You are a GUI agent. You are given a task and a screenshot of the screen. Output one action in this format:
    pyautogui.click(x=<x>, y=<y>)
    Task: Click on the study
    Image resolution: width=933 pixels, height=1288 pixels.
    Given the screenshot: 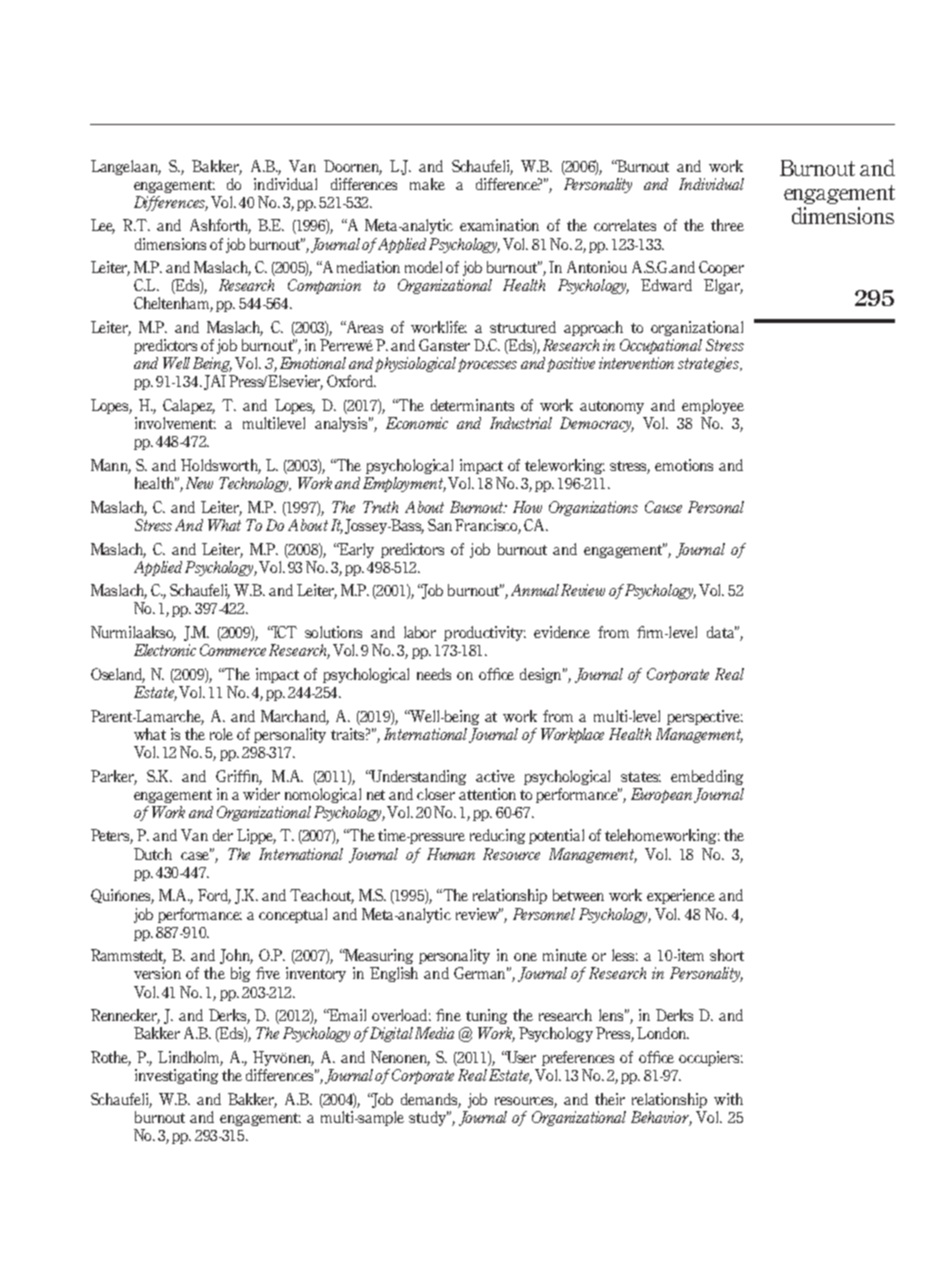 What is the action you would take?
    pyautogui.click(x=429, y=1118)
